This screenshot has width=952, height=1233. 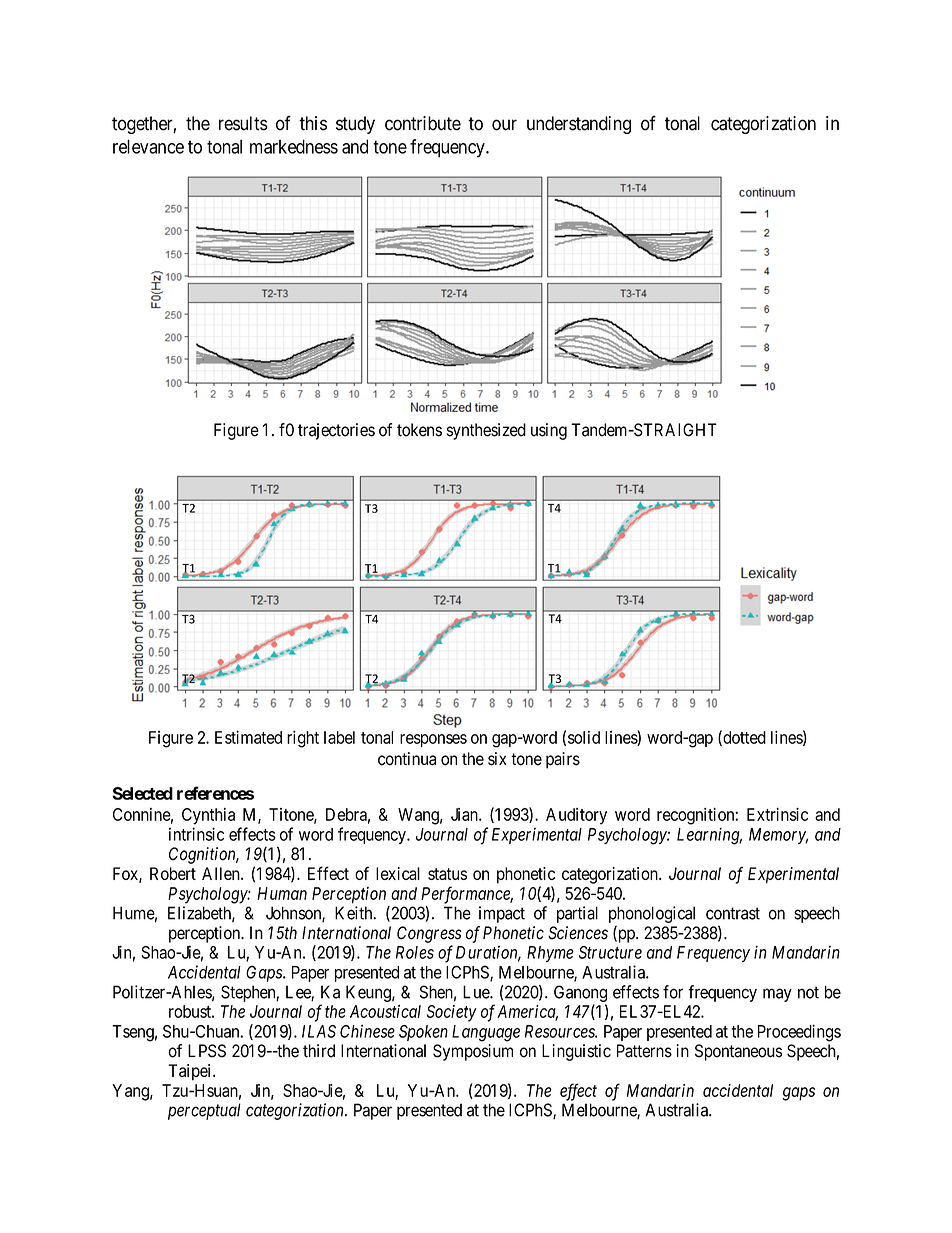 What do you see at coordinates (243, 123) in the screenshot?
I see `results` at bounding box center [243, 123].
